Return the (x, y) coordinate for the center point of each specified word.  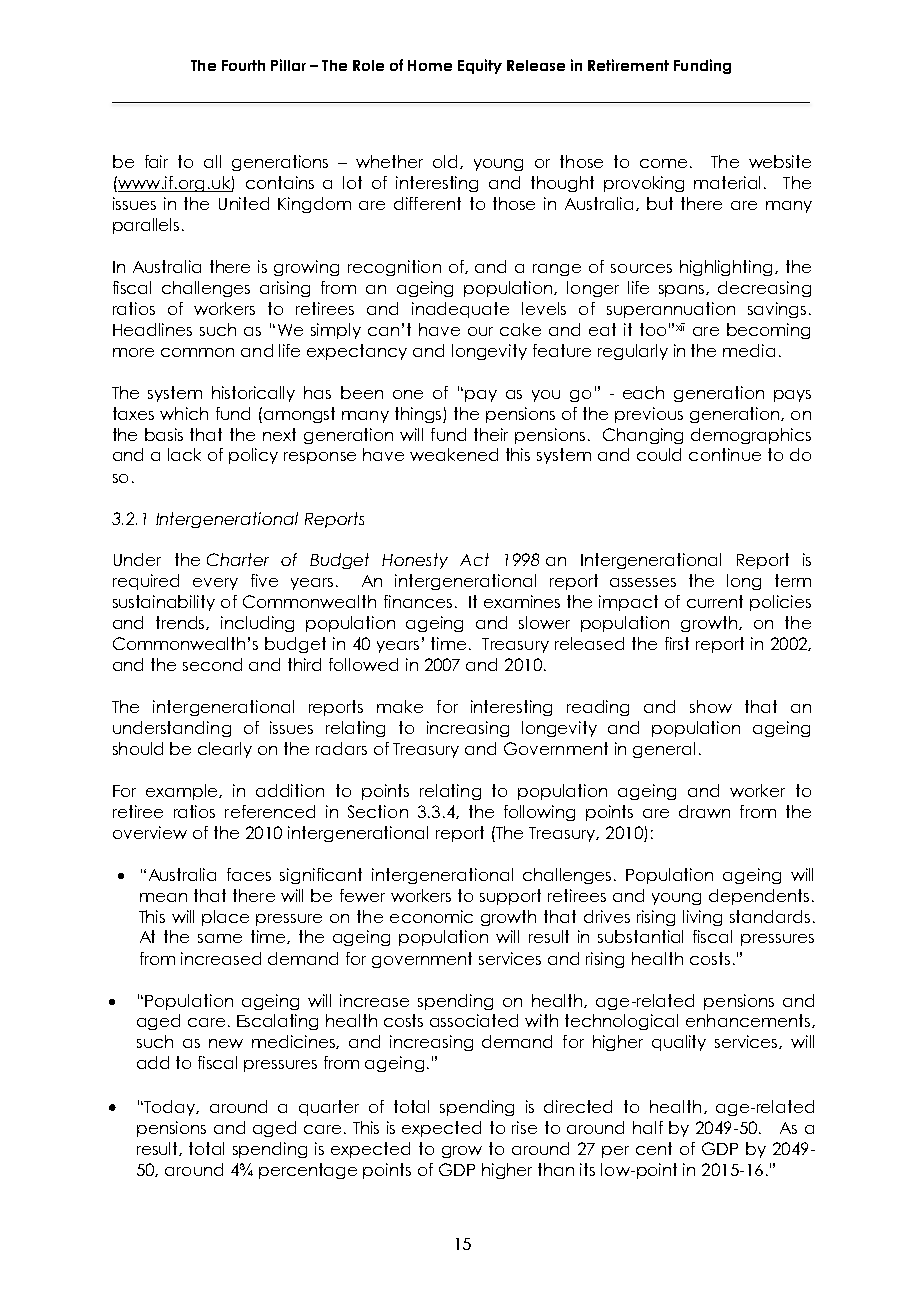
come (663, 163)
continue (725, 454)
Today (171, 1108)
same (220, 938)
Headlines (152, 329)
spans (683, 291)
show (711, 706)
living (702, 918)
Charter (238, 559)
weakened (454, 454)
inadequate (460, 310)
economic (431, 916)
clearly (225, 750)
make (400, 706)
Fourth (243, 65)
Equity (480, 66)
